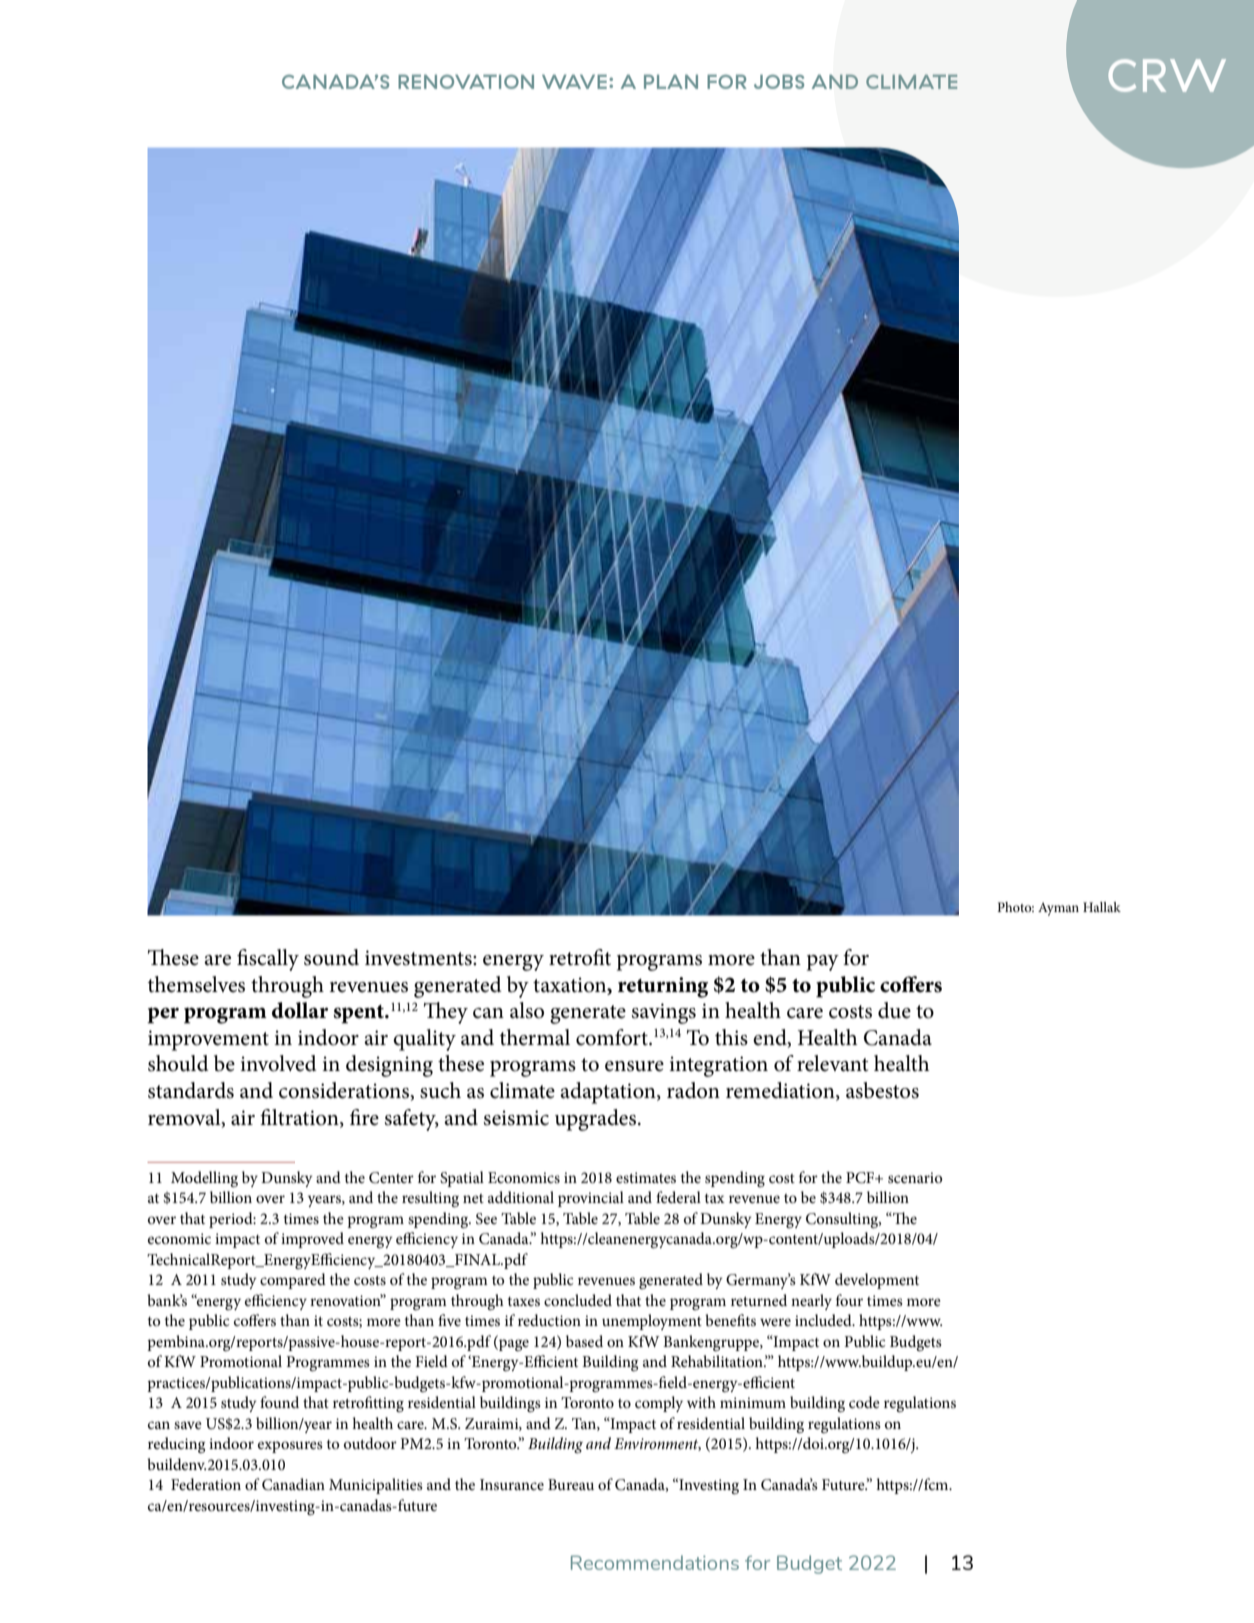  I want to click on returning, so click(663, 987).
